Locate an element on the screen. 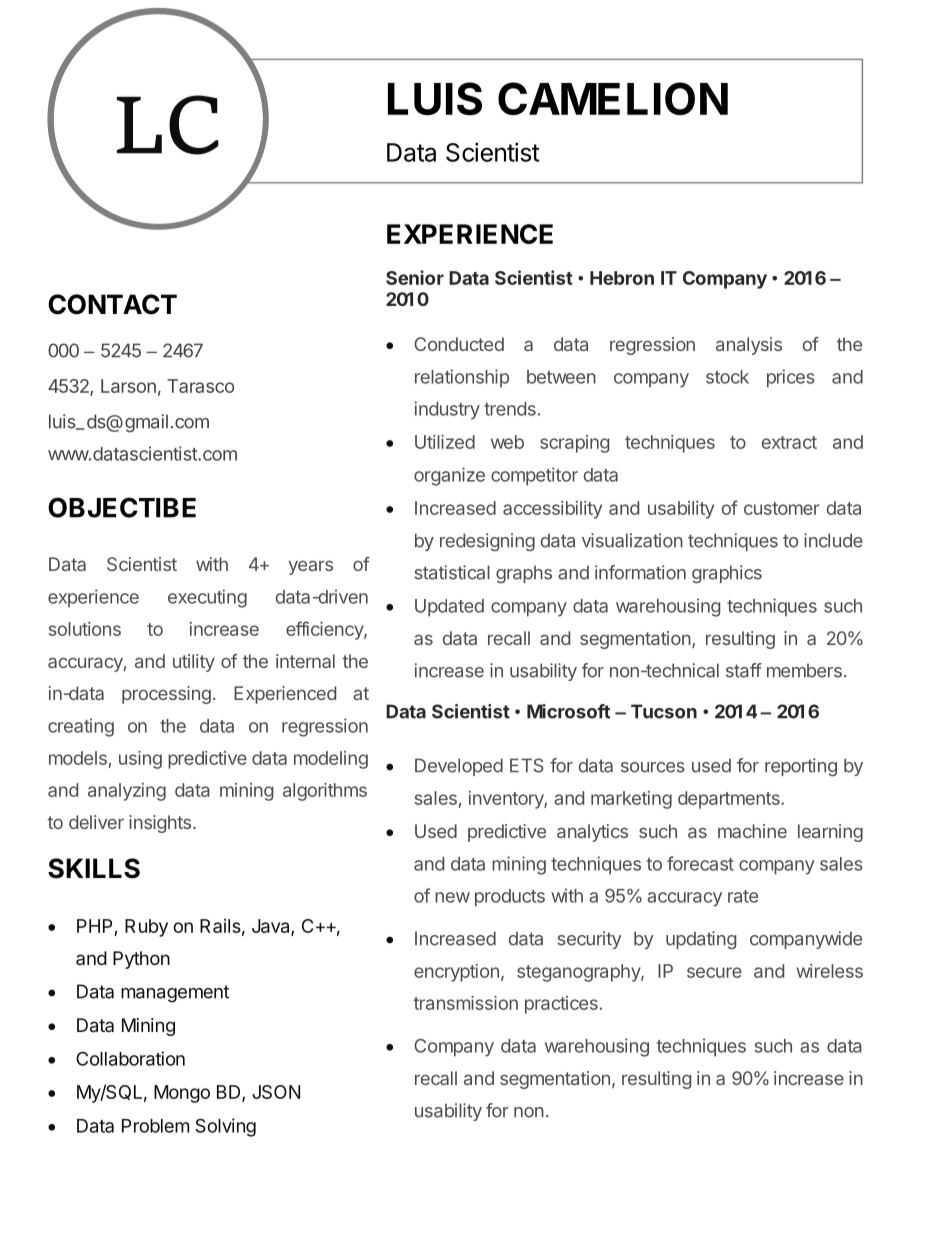  analysis is located at coordinates (749, 346).
